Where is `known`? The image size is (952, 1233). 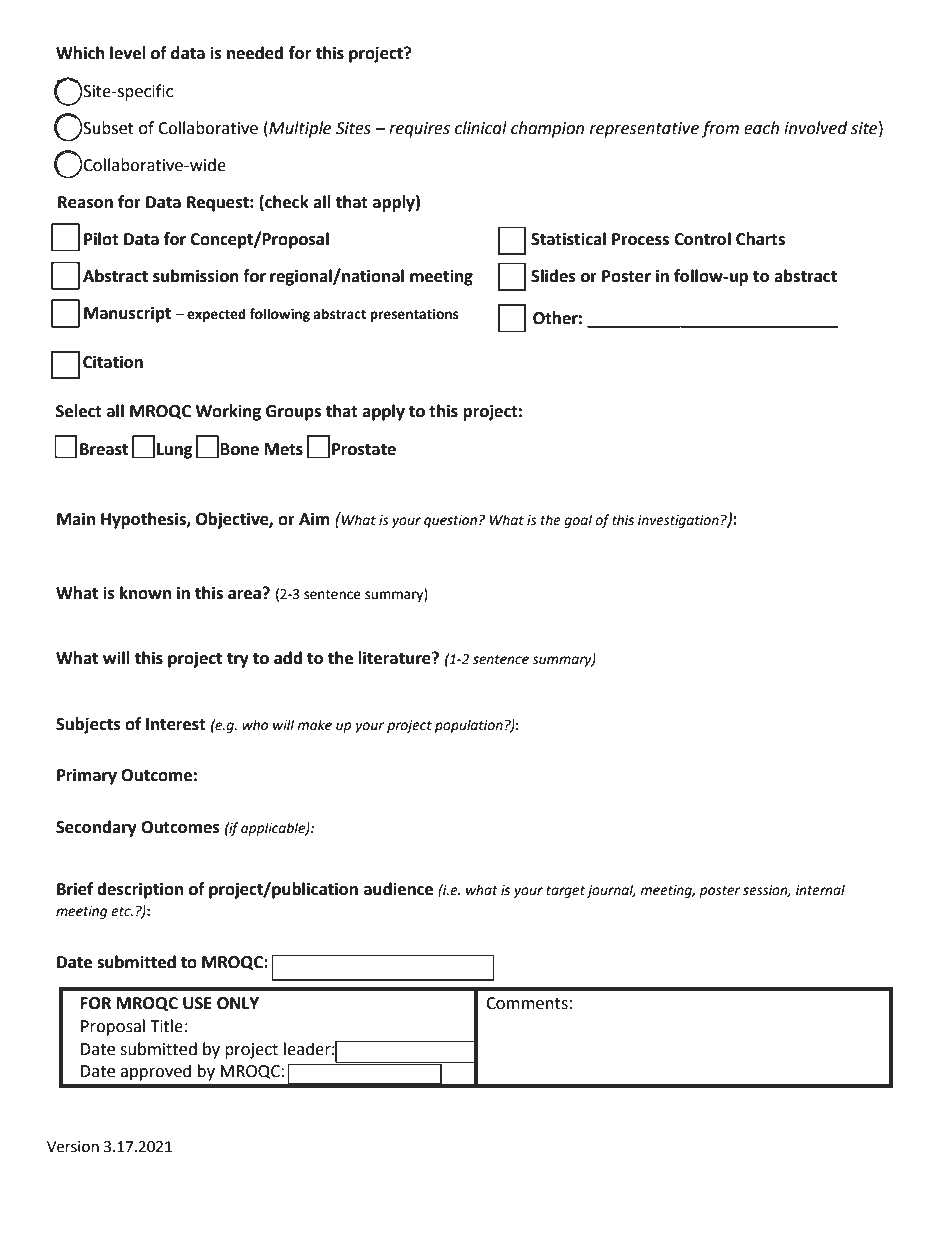 known is located at coordinates (145, 593).
